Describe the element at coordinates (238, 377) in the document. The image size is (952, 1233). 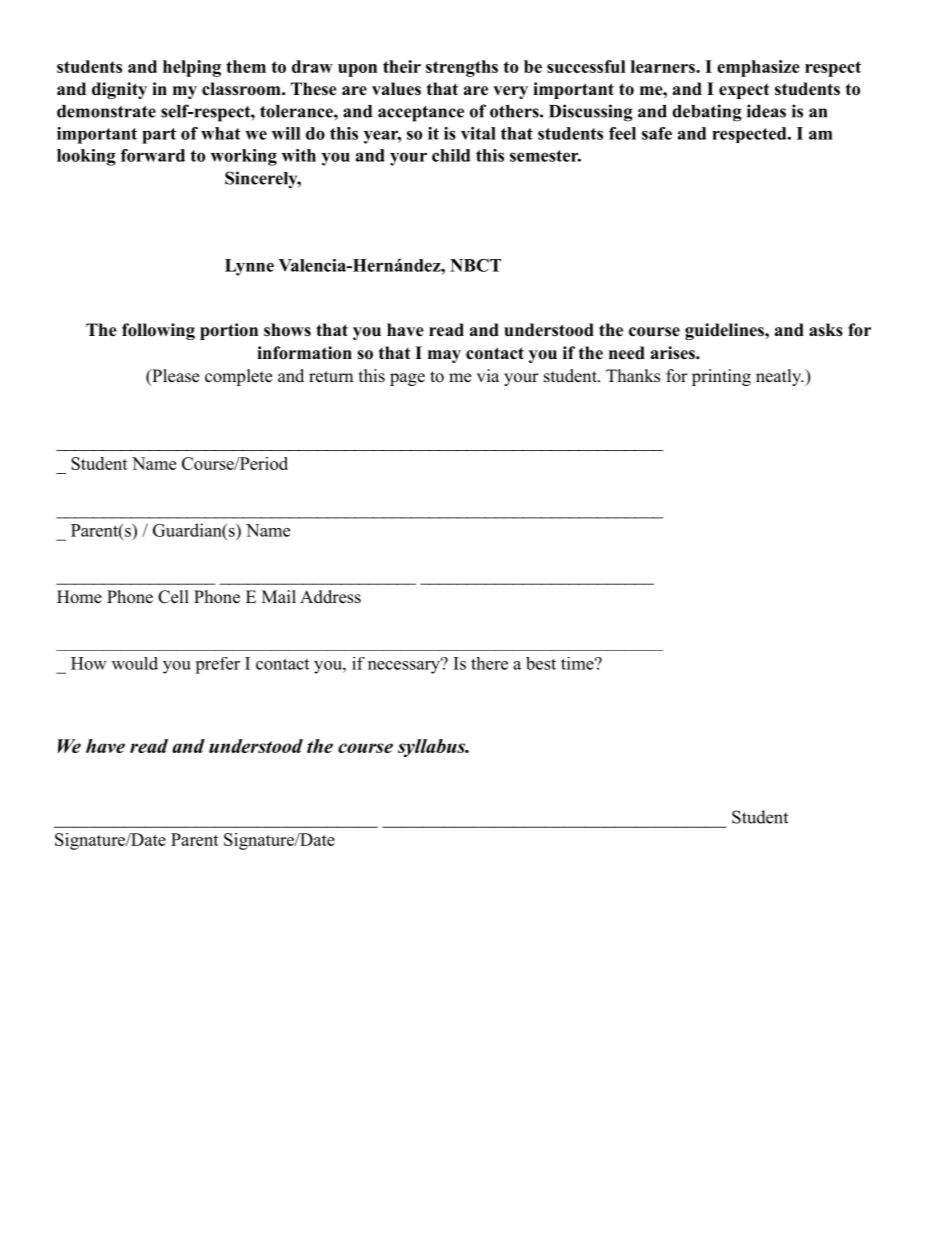
I see `complete` at that location.
